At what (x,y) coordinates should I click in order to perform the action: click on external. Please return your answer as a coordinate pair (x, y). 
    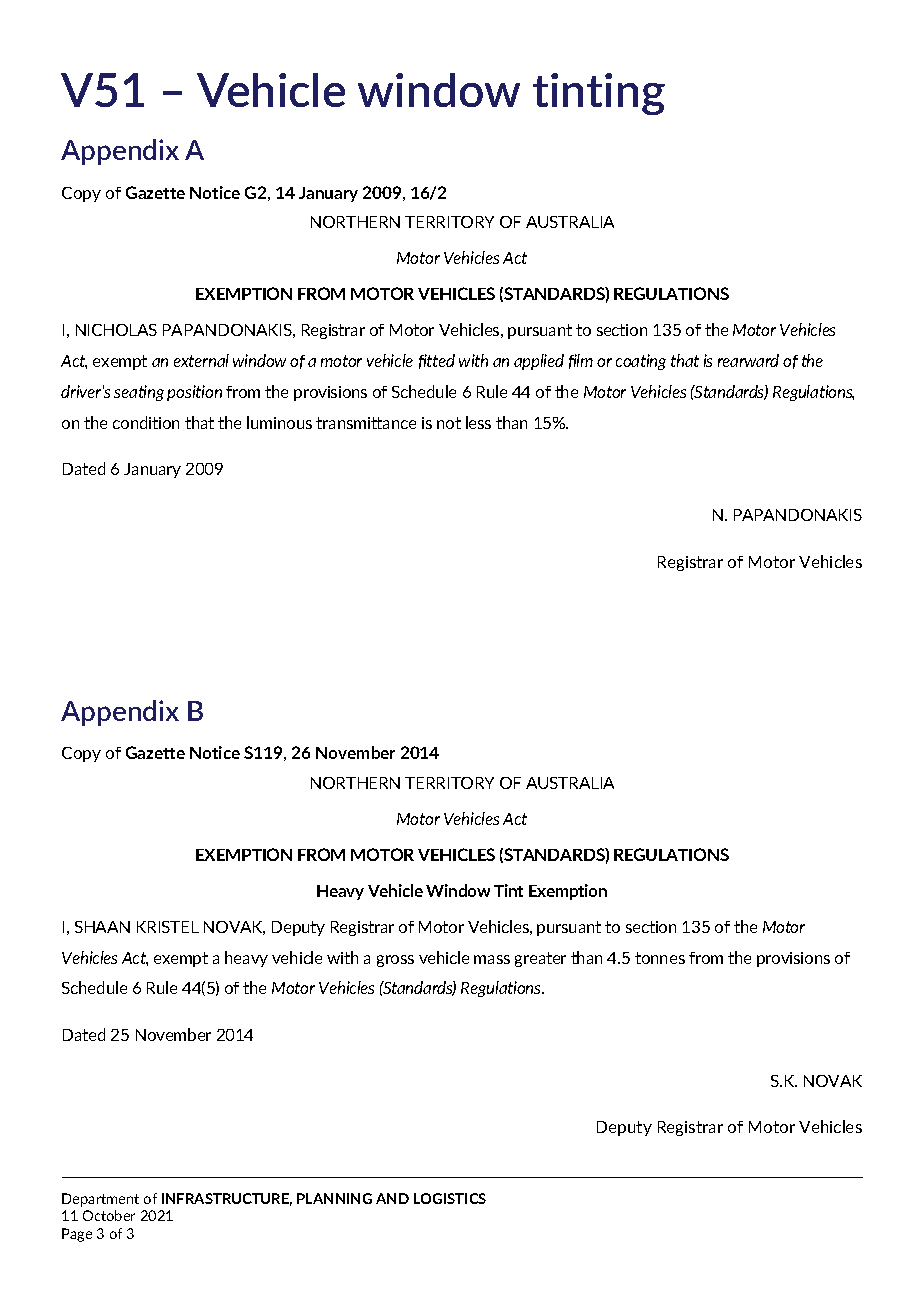
    Looking at the image, I should click on (201, 360).
